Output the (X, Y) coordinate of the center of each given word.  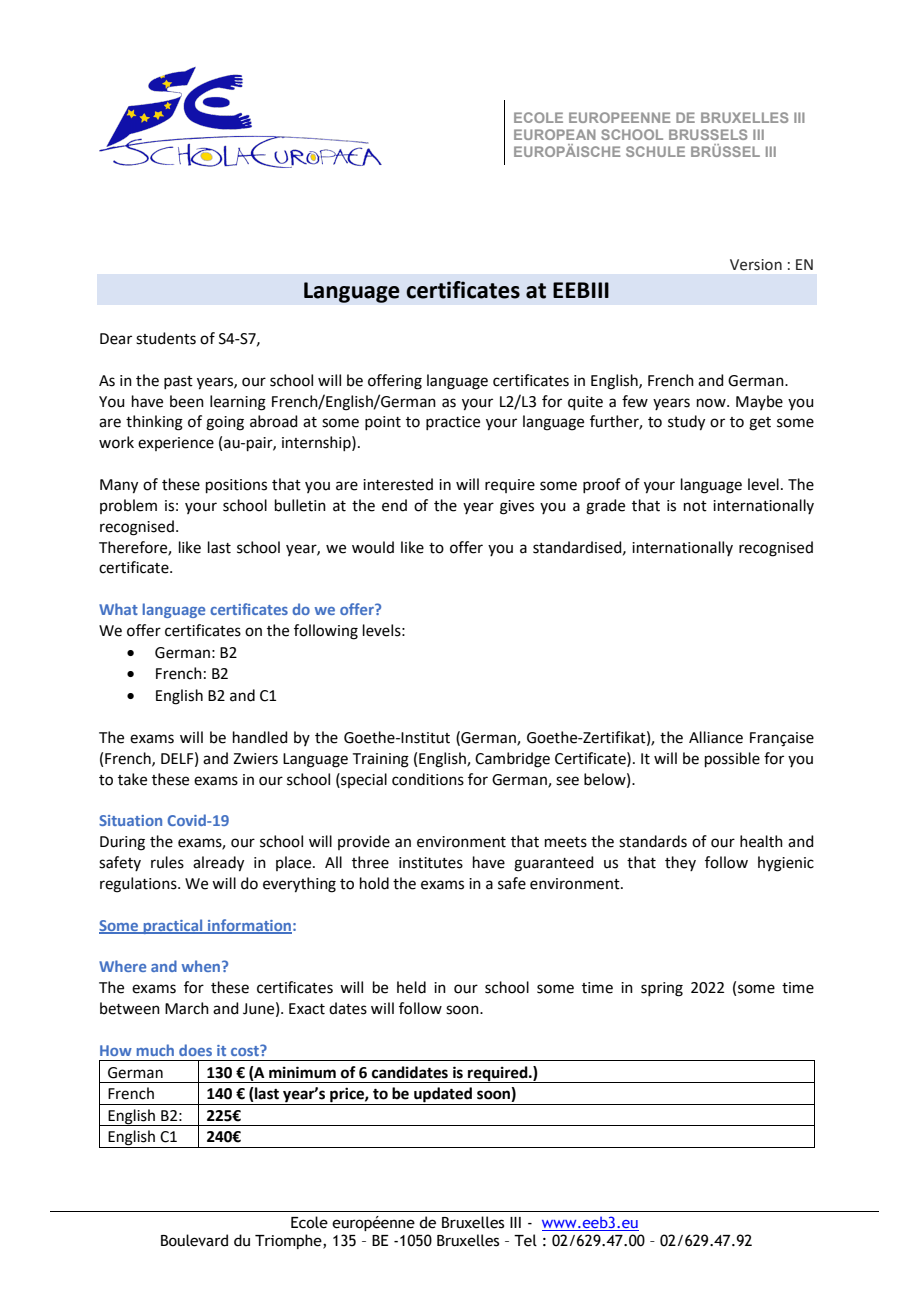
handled (260, 737)
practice (453, 423)
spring (662, 989)
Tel (525, 1240)
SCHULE (655, 151)
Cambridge (512, 760)
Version (756, 265)
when (202, 966)
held (411, 987)
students (166, 338)
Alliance (716, 737)
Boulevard (194, 1240)
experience (176, 444)
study (686, 423)
